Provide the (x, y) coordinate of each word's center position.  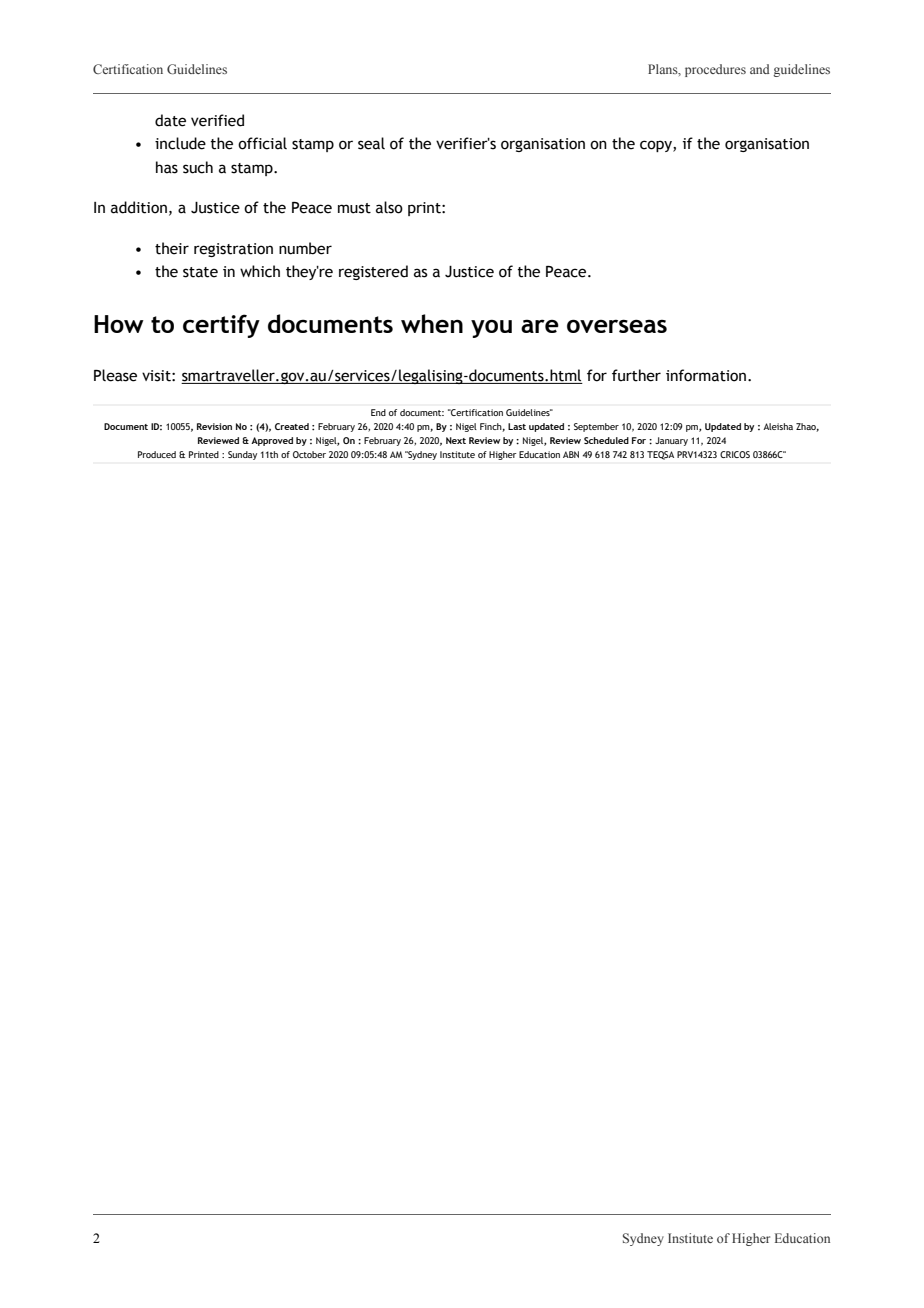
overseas (617, 326)
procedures (715, 70)
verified (217, 120)
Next (456, 440)
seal (371, 143)
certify (221, 326)
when (432, 323)
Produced (157, 454)
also (389, 207)
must (354, 208)
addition (139, 207)
